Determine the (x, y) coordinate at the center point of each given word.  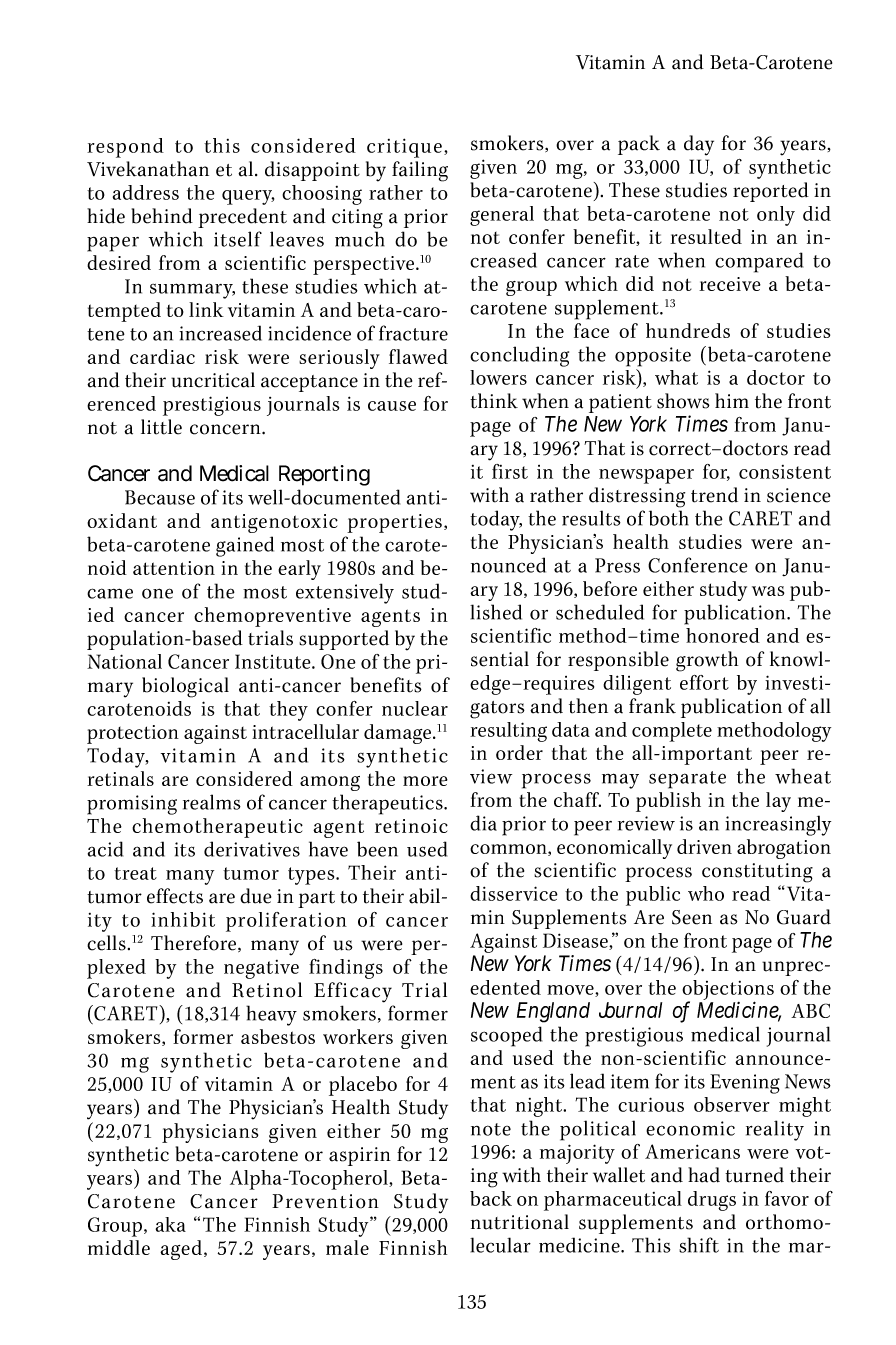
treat (135, 873)
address (146, 192)
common (509, 850)
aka (171, 1224)
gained (245, 546)
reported (771, 192)
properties (394, 523)
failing (420, 171)
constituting (757, 873)
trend (714, 495)
